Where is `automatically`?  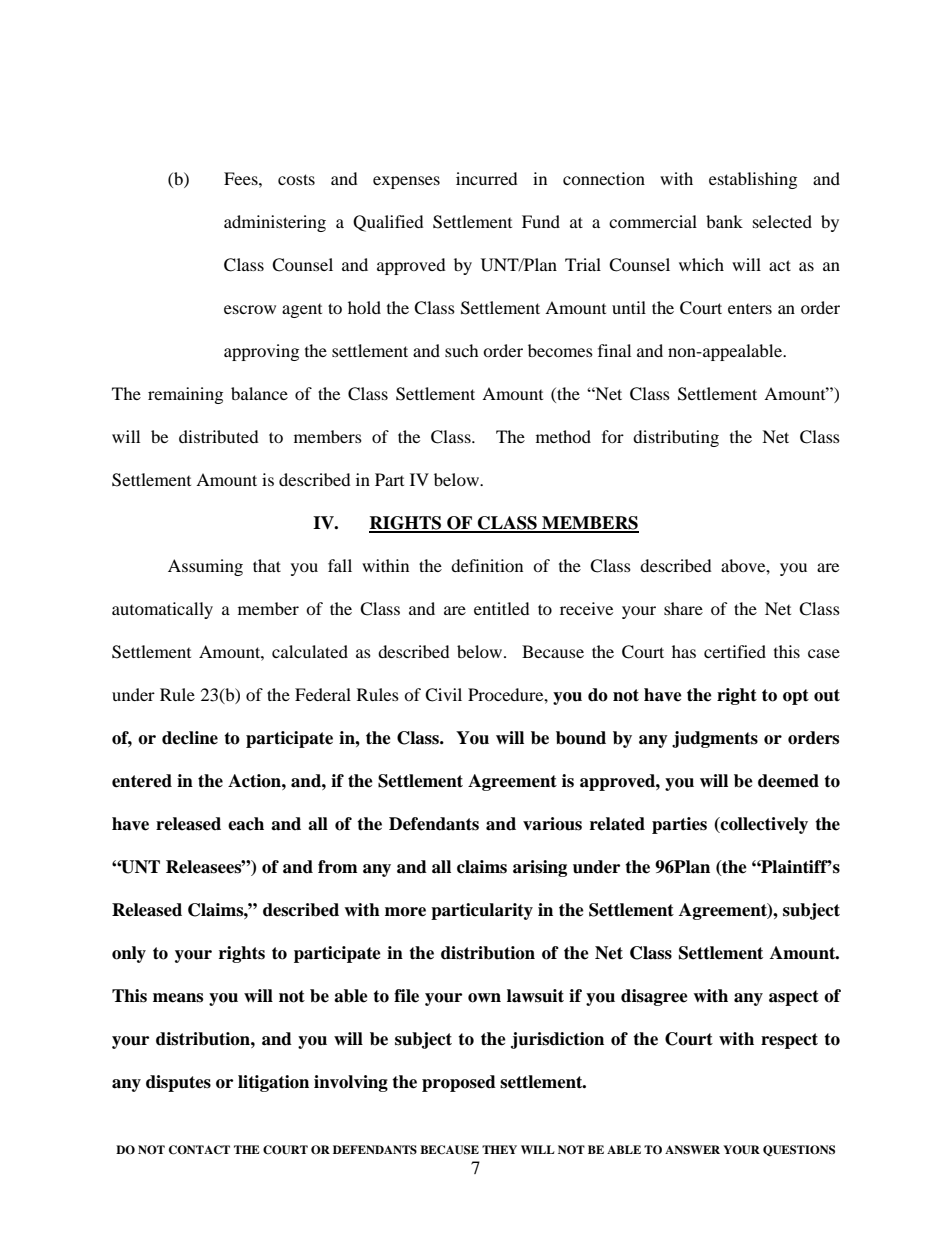 automatically is located at coordinates (162, 610).
